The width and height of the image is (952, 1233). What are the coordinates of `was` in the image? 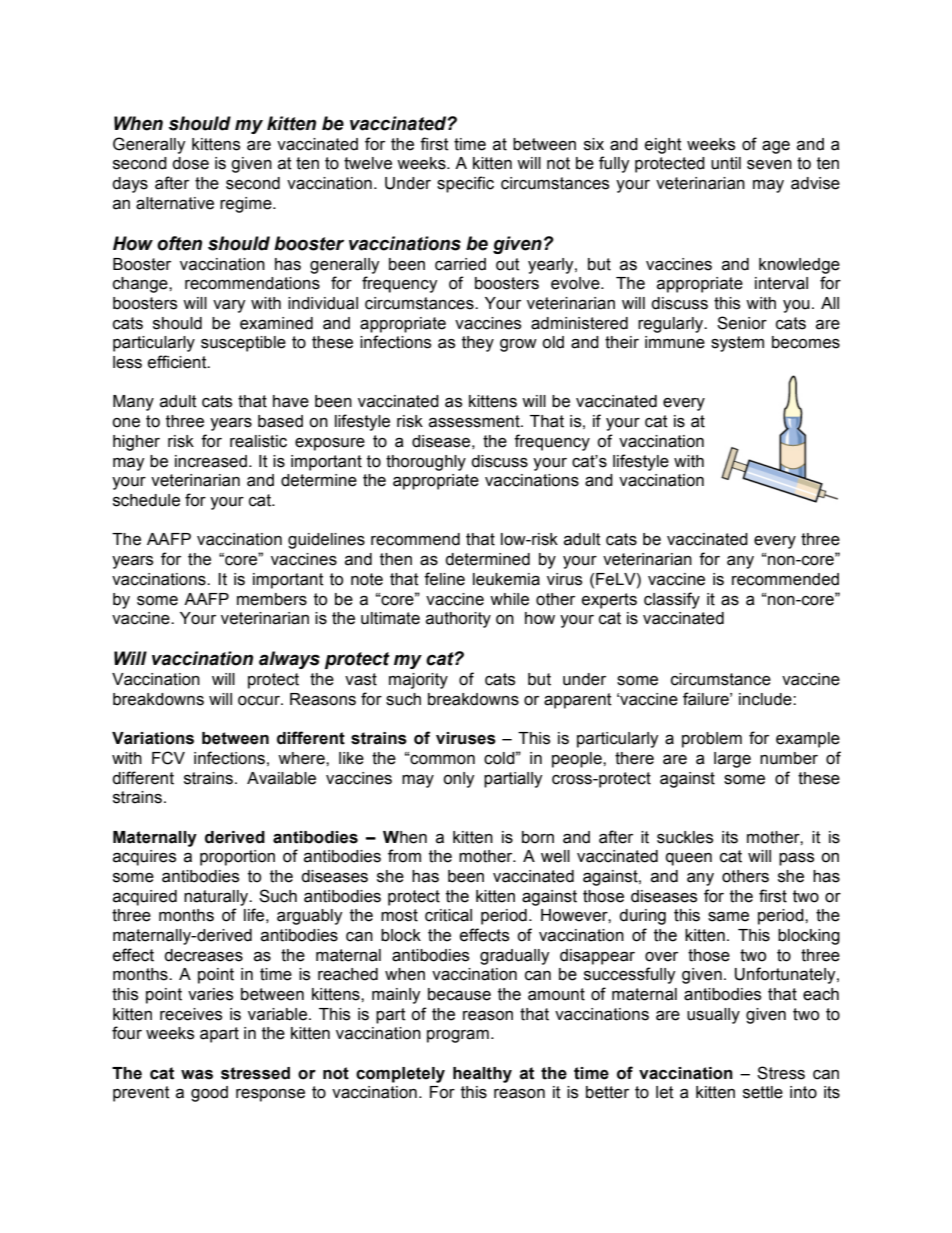 It's located at (197, 1074).
